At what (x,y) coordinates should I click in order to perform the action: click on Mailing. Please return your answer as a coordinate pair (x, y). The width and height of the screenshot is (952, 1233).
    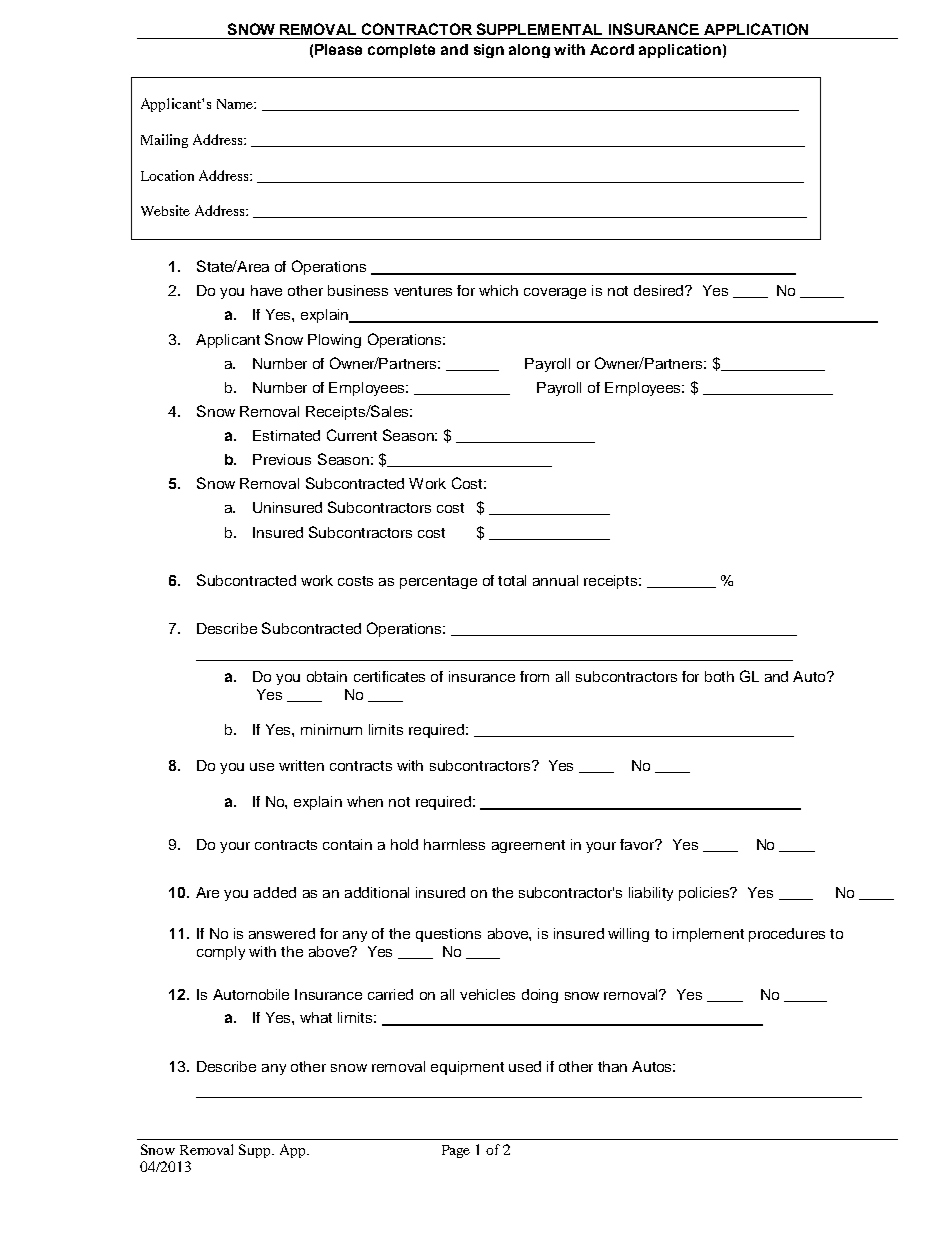
    Looking at the image, I should click on (164, 141).
